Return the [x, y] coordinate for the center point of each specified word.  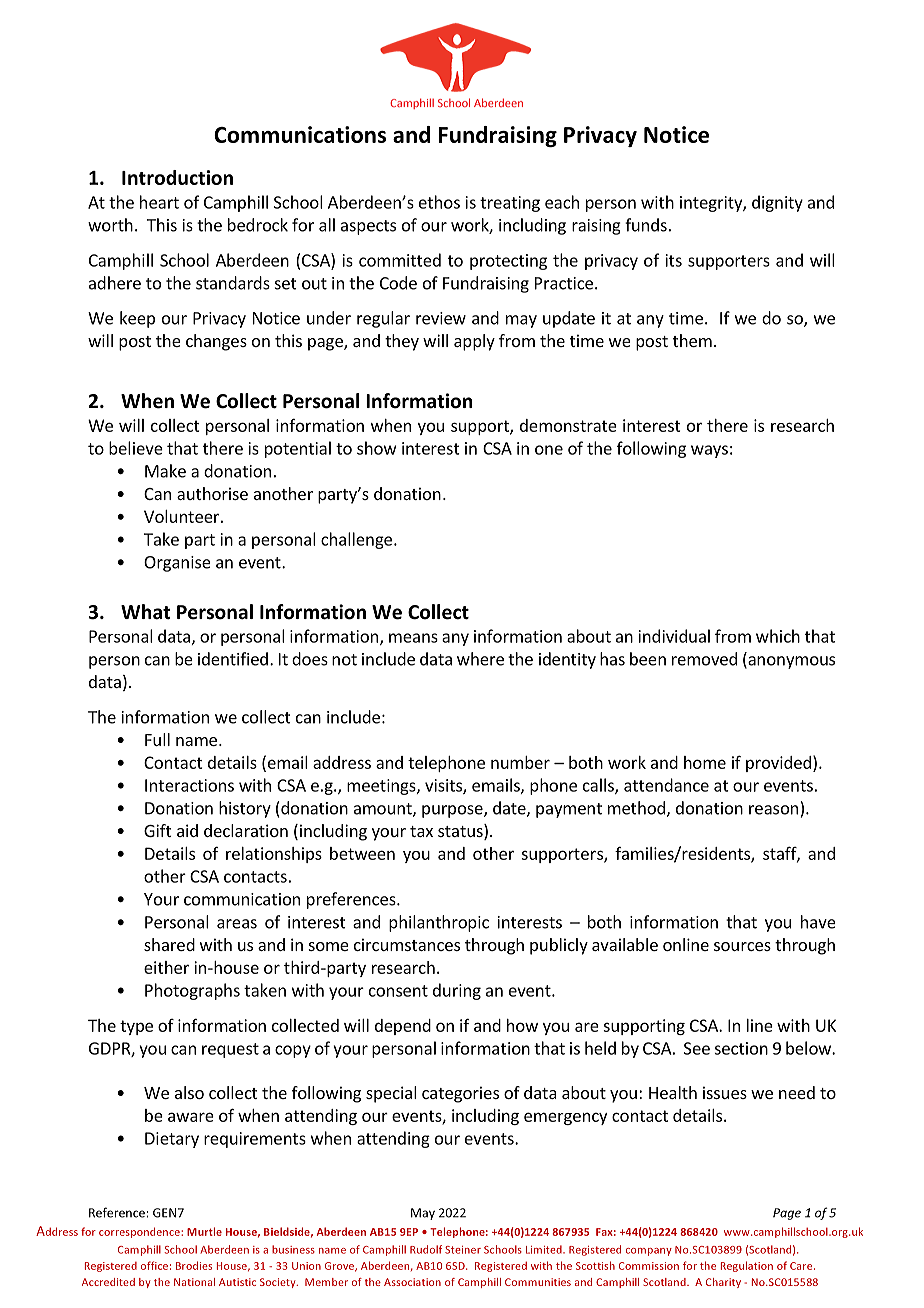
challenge [356, 540]
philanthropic [439, 923]
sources [742, 946]
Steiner [463, 1250]
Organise [177, 564]
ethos [439, 202]
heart [159, 202]
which [778, 636]
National [194, 1282]
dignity [777, 203]
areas [237, 924]
